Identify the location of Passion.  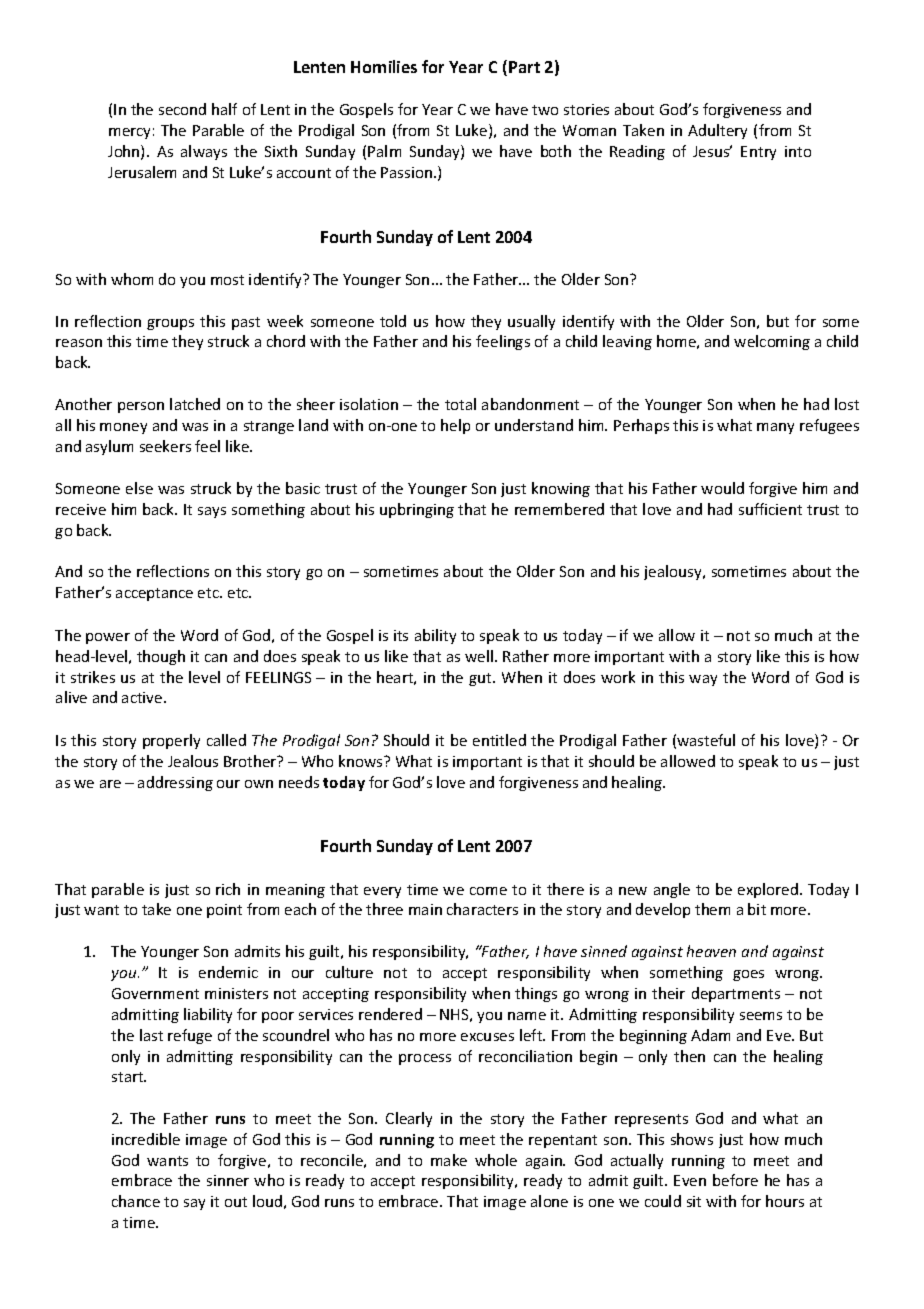
(406, 172).
